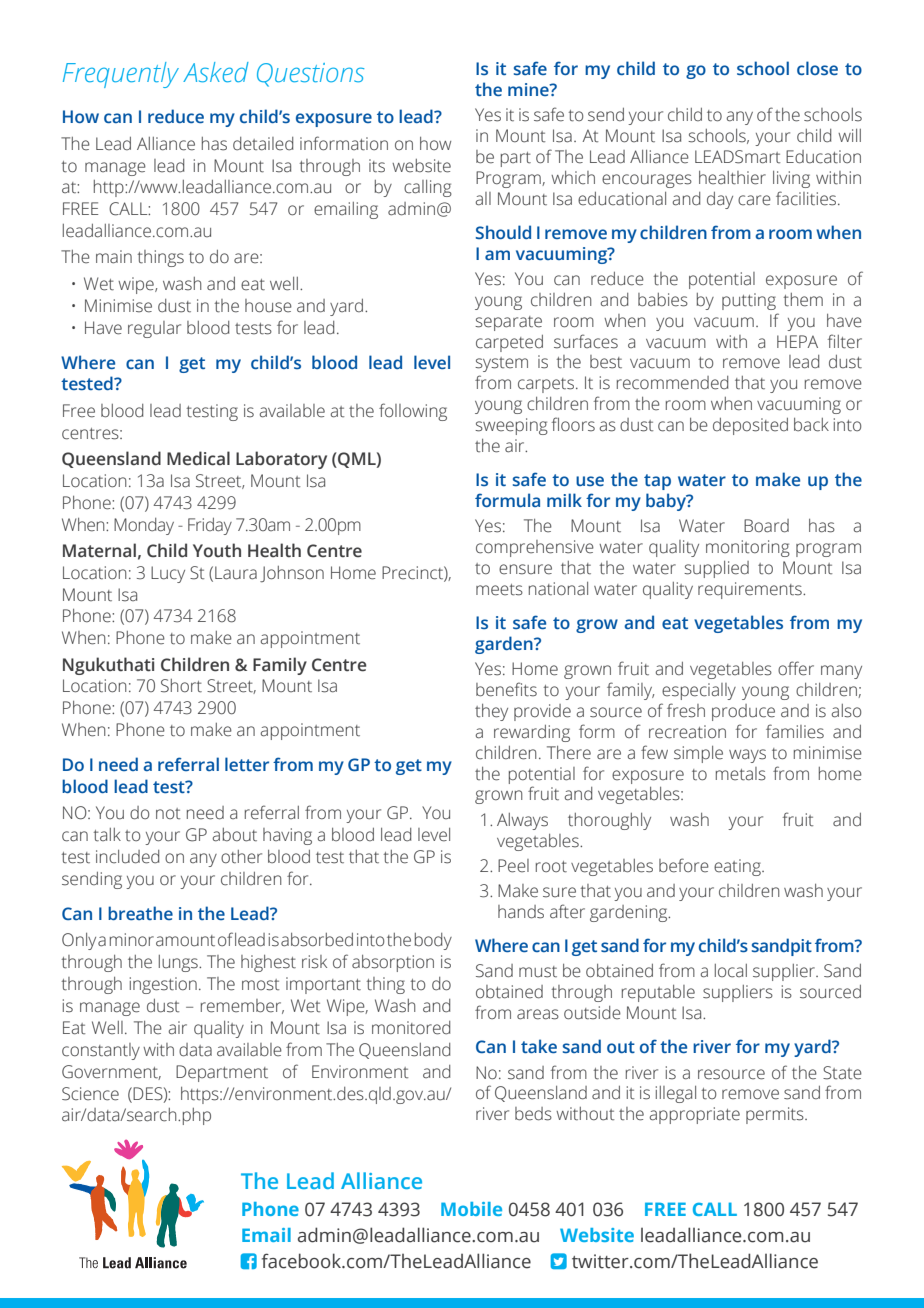 The width and height of the page is (924, 1308). Describe the element at coordinates (90, 1094) in the page. I see `Science` at that location.
